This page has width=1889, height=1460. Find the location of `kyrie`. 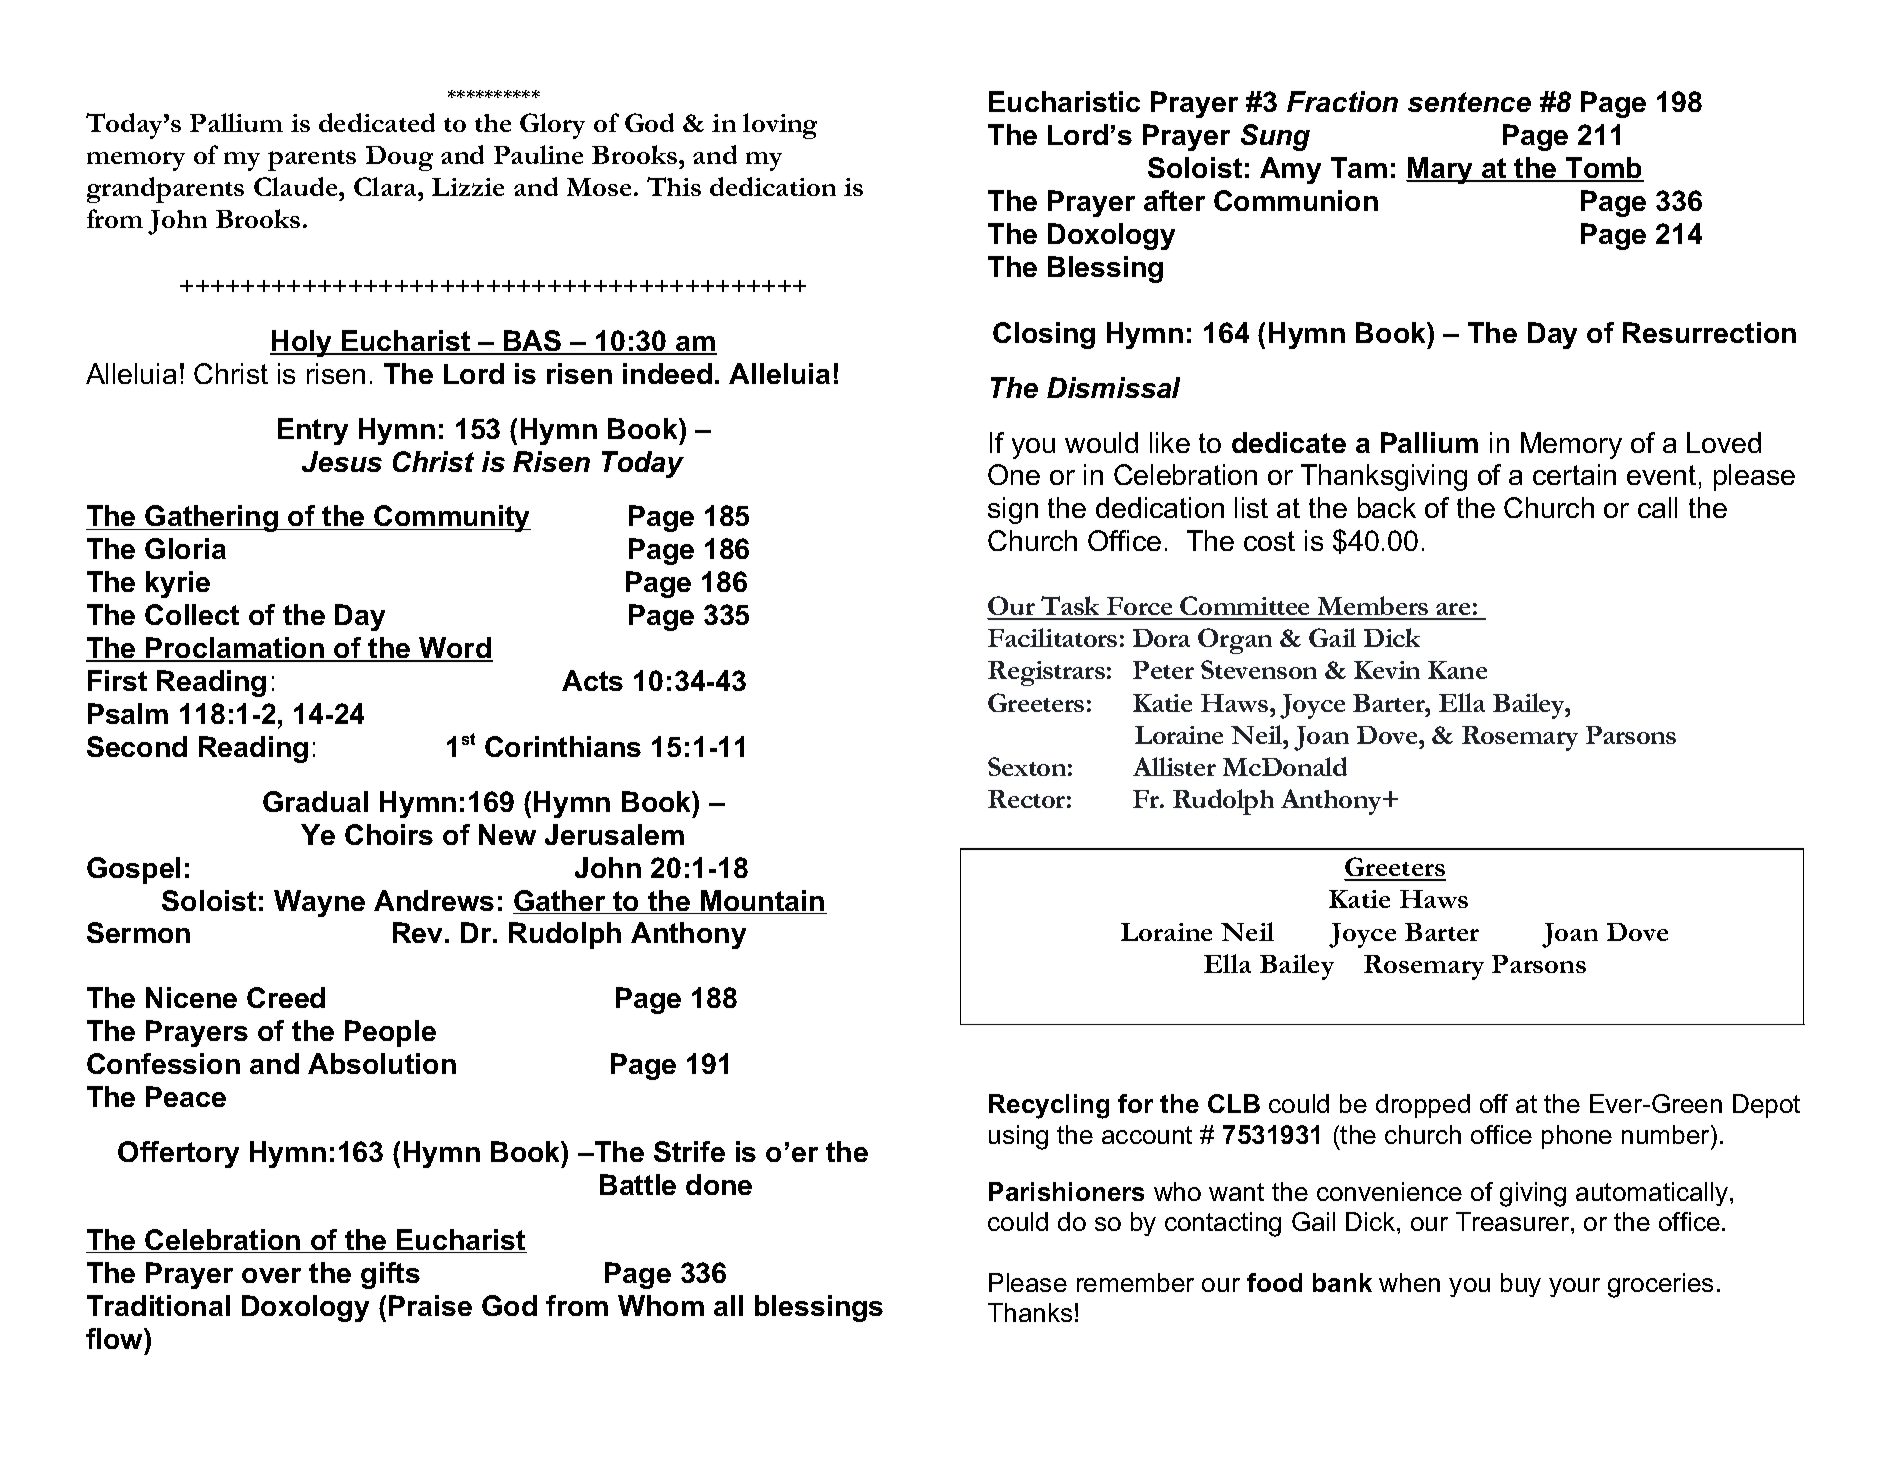

kyrie is located at coordinates (178, 584).
